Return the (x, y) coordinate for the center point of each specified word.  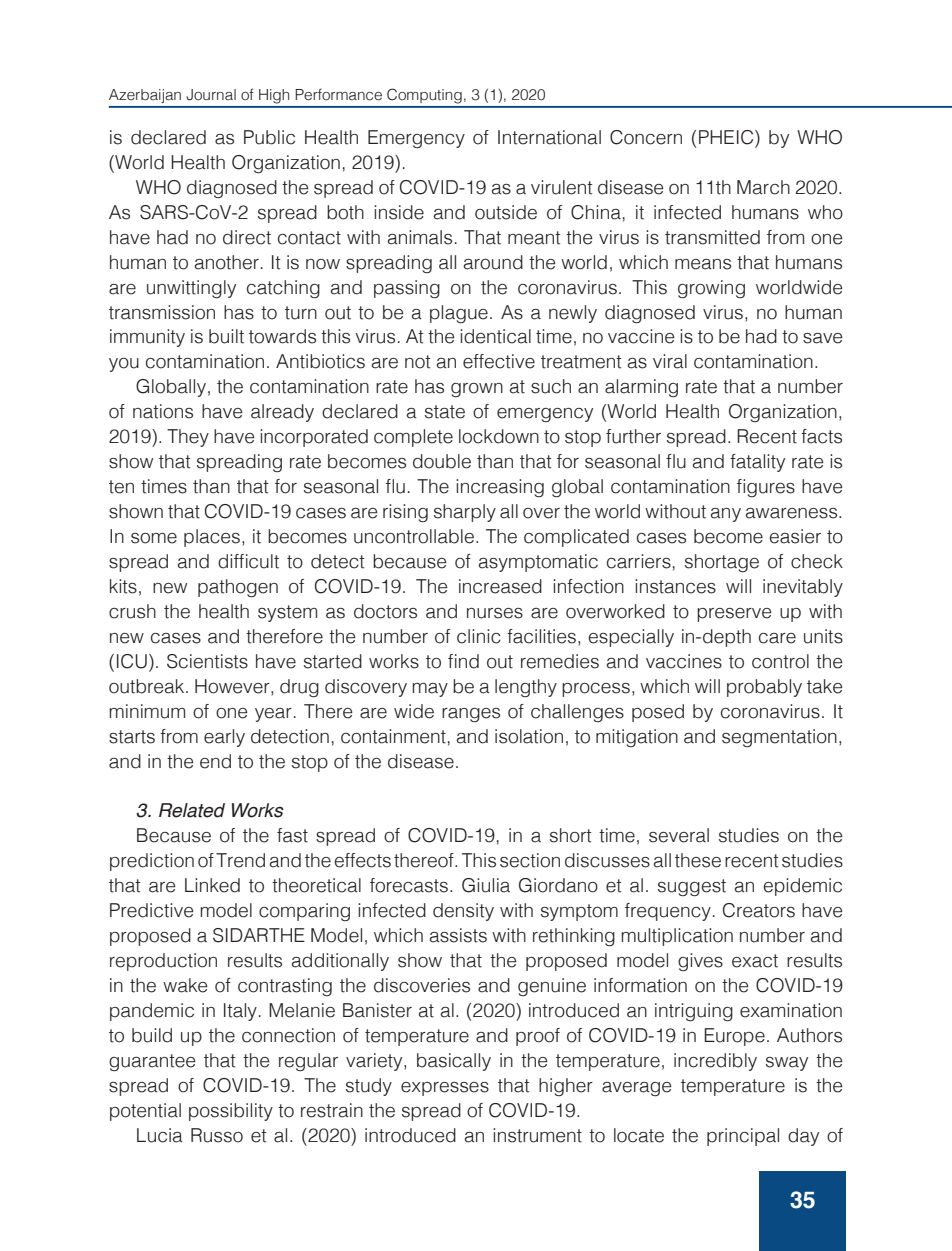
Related (192, 810)
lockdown (499, 436)
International (549, 137)
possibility (231, 1112)
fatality (757, 463)
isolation (529, 736)
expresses (445, 1089)
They (188, 438)
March (763, 187)
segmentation (779, 738)
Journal (211, 95)
